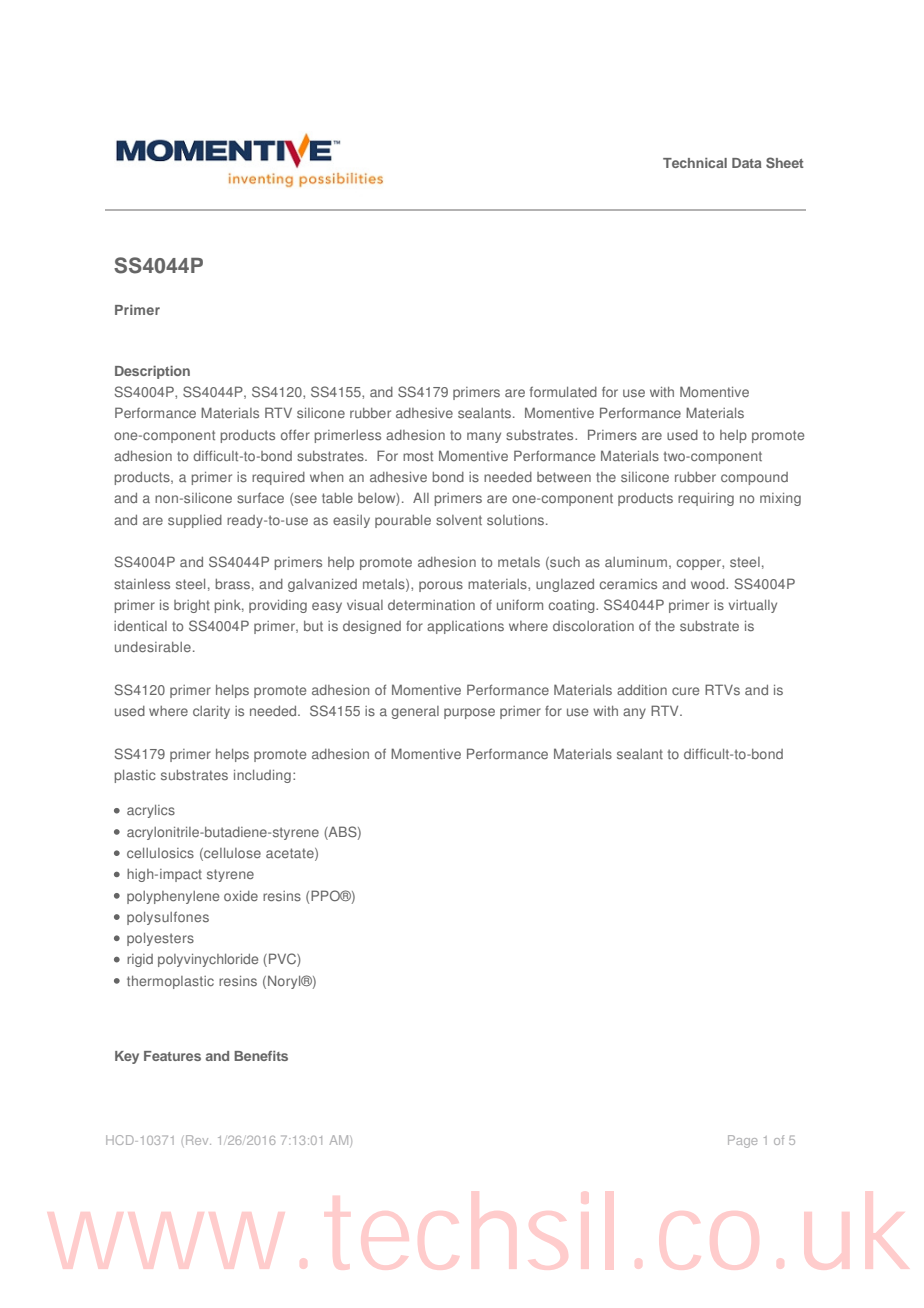  Describe the element at coordinates (465, 627) in the screenshot. I see `applications` at that location.
